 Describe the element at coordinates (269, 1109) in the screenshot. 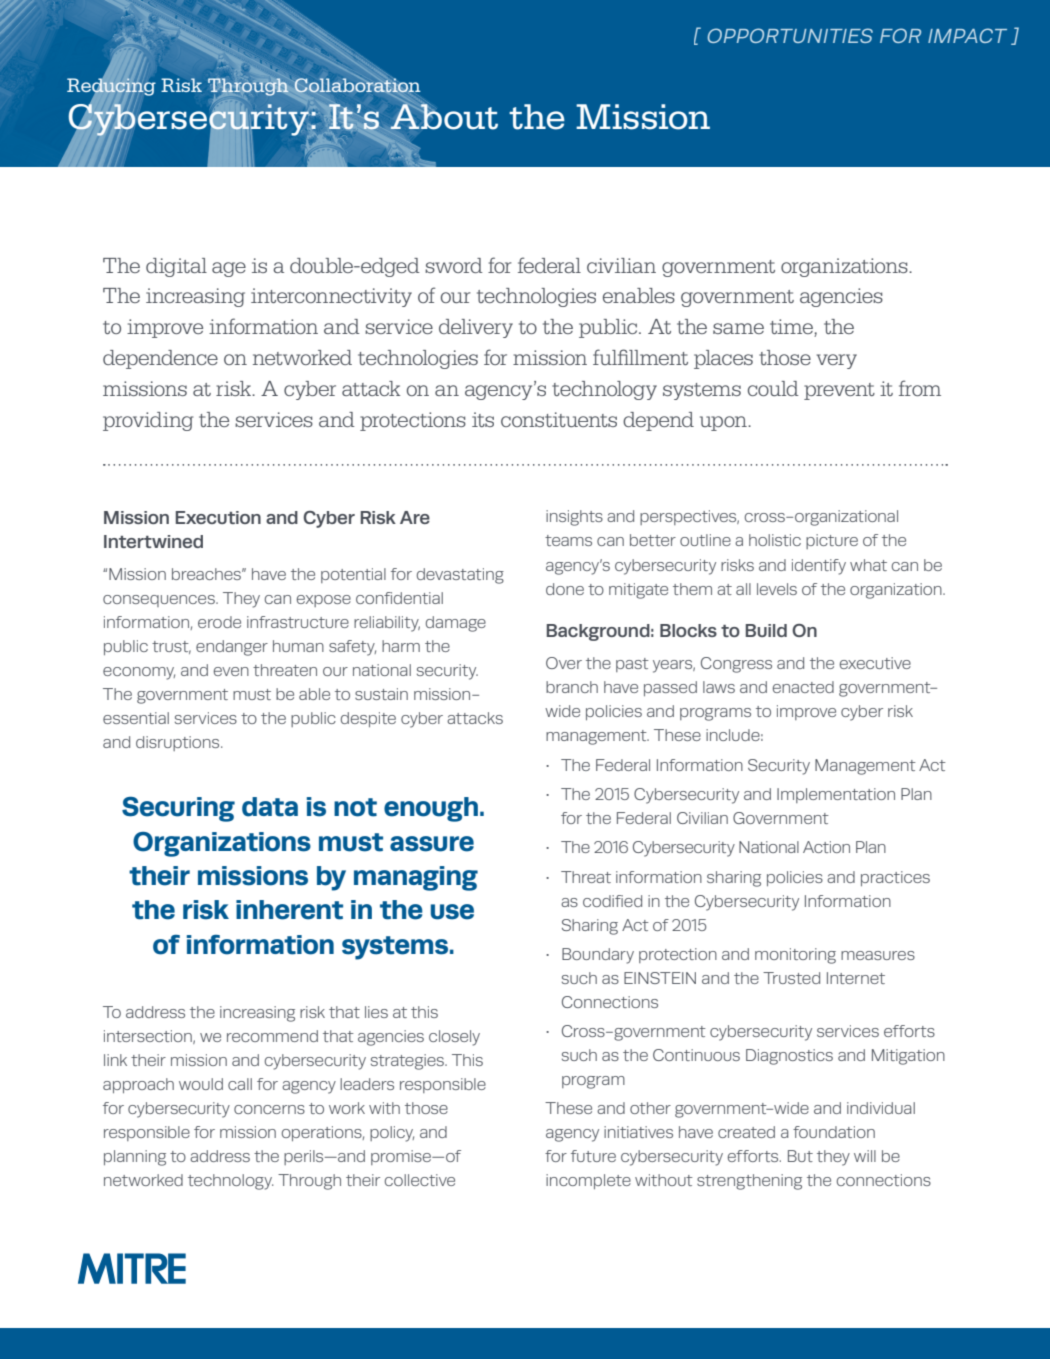

I see `concerns` at that location.
